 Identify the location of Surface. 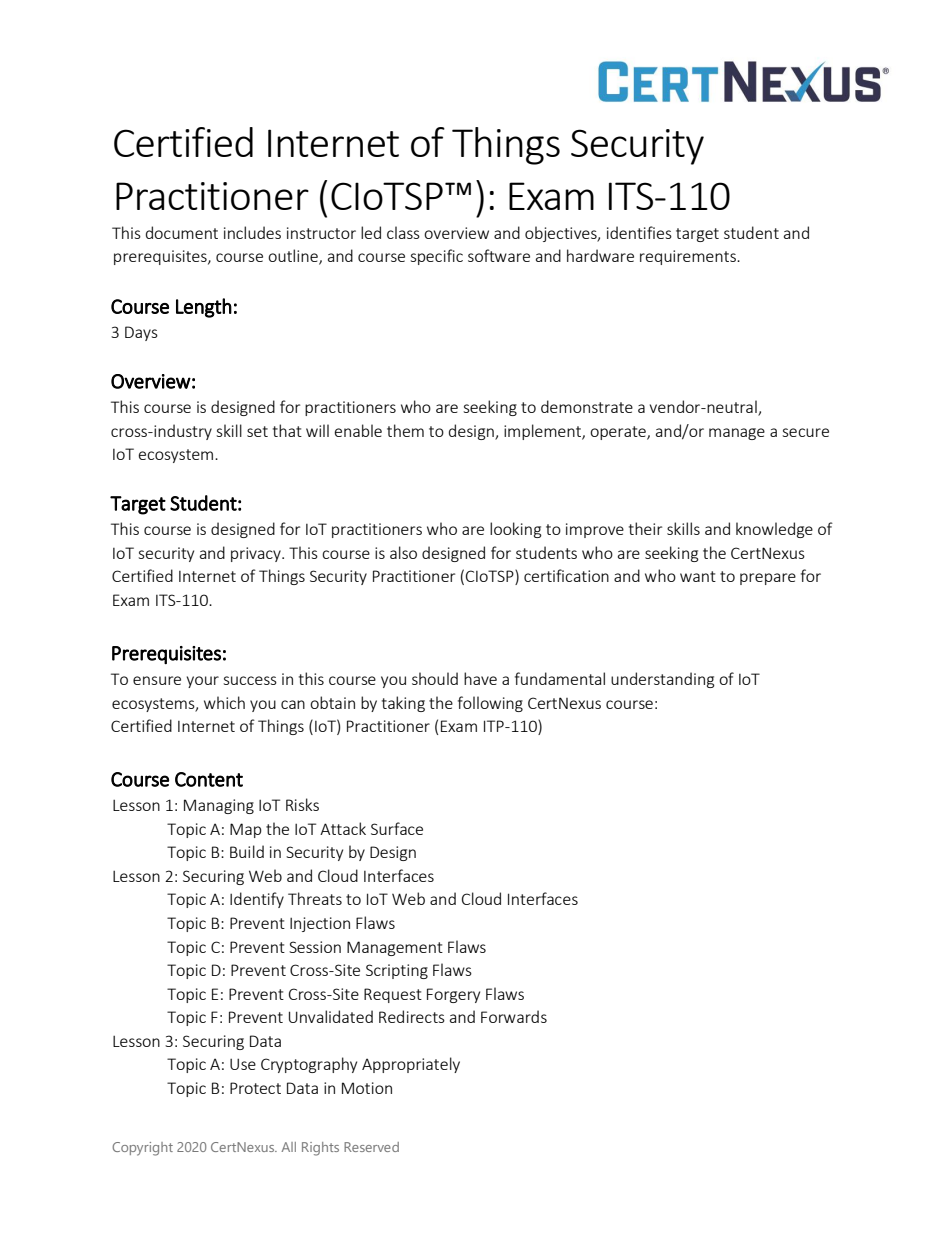
(397, 828).
